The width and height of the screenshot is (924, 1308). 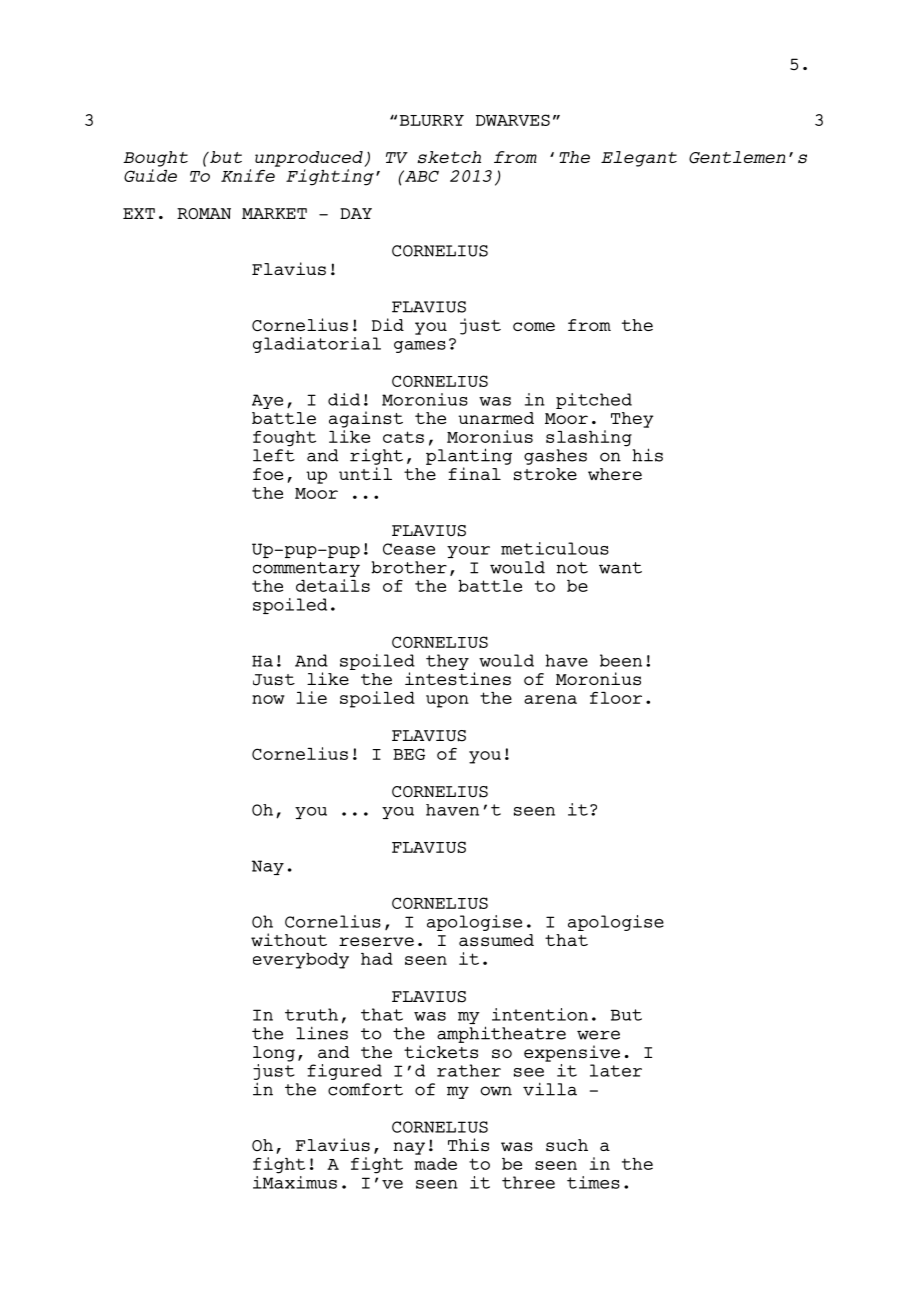 What do you see at coordinates (409, 754) in the screenshot?
I see `BEG` at bounding box center [409, 754].
